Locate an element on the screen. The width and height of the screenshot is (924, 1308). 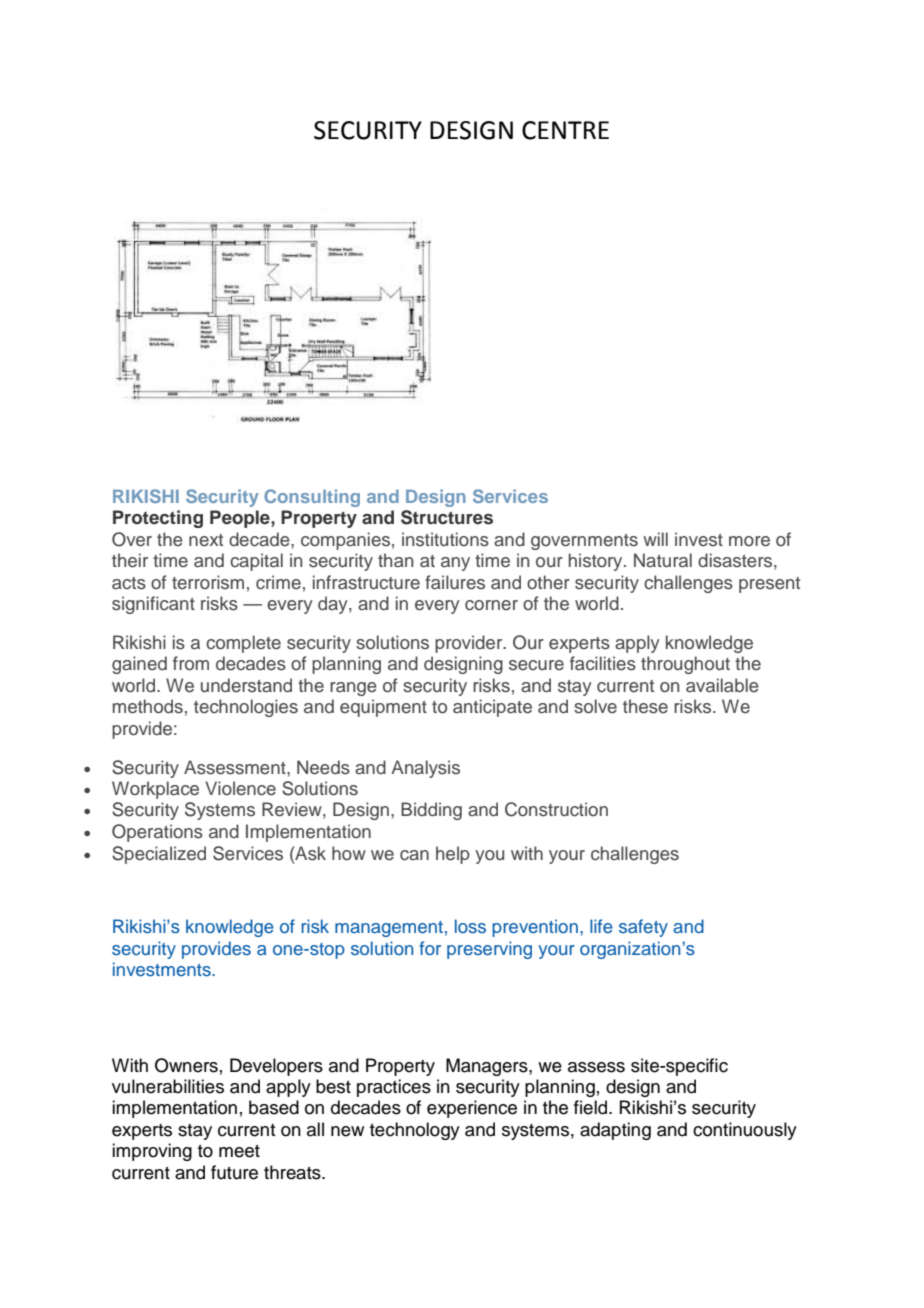
technology is located at coordinates (415, 1131).
